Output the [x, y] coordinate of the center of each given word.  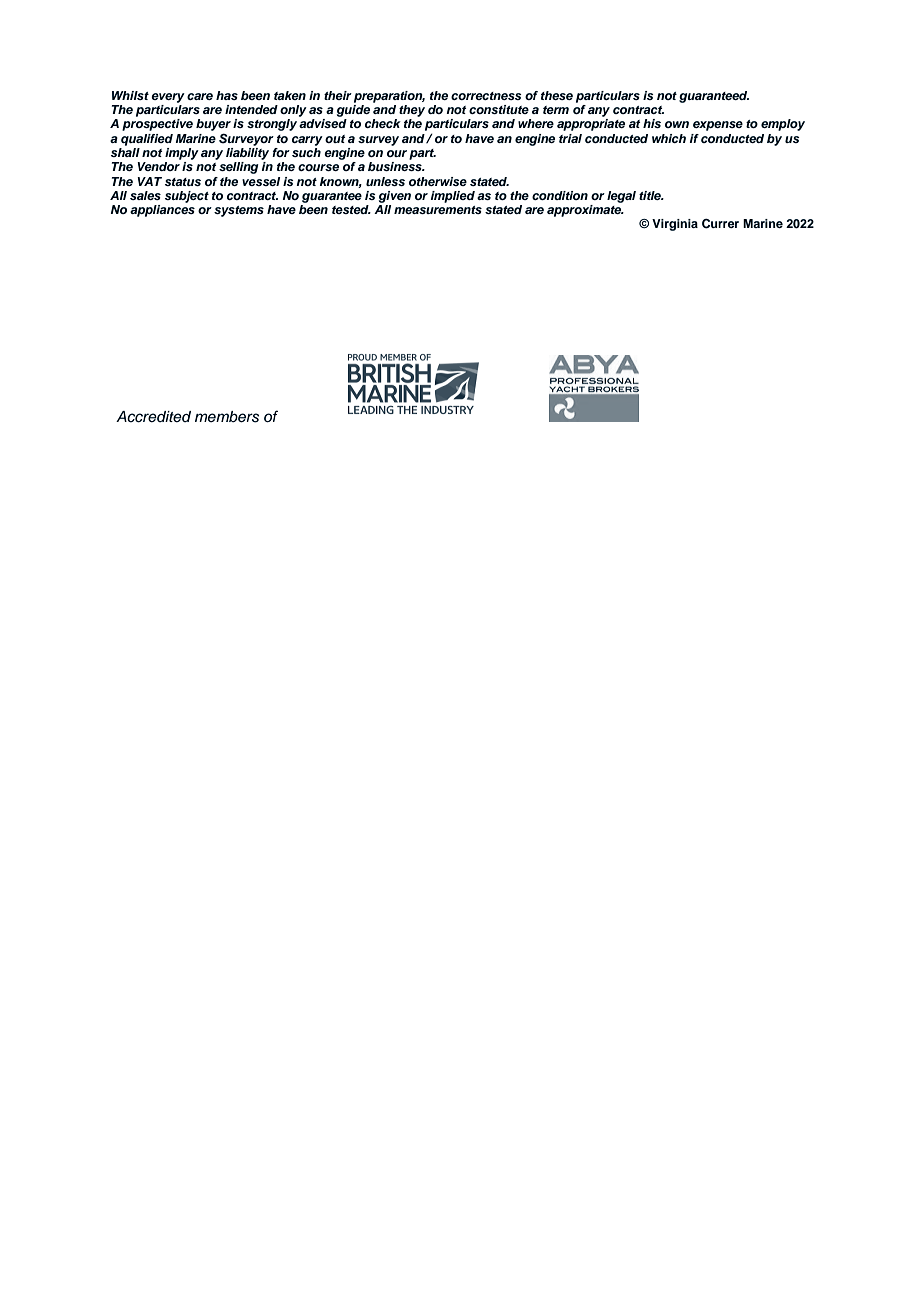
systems [239, 211]
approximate [585, 211]
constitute [499, 109]
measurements [438, 210]
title [651, 195]
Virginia [675, 225]
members [227, 417]
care [200, 96]
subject [187, 197]
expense [718, 126]
